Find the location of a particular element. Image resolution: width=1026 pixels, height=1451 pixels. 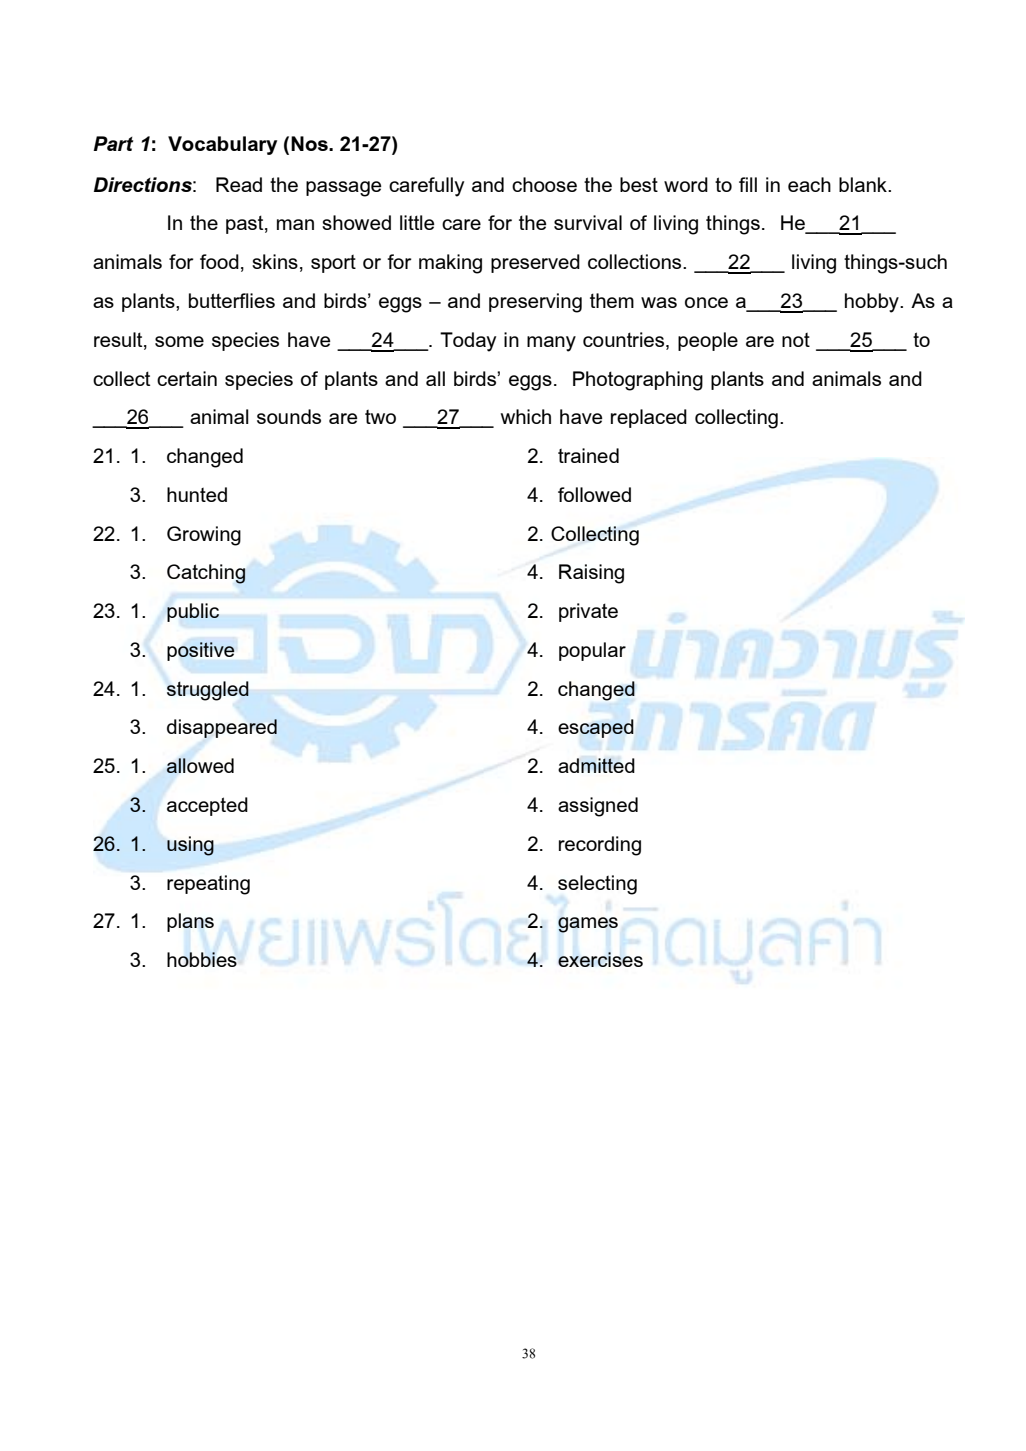

struggled is located at coordinates (208, 691).
